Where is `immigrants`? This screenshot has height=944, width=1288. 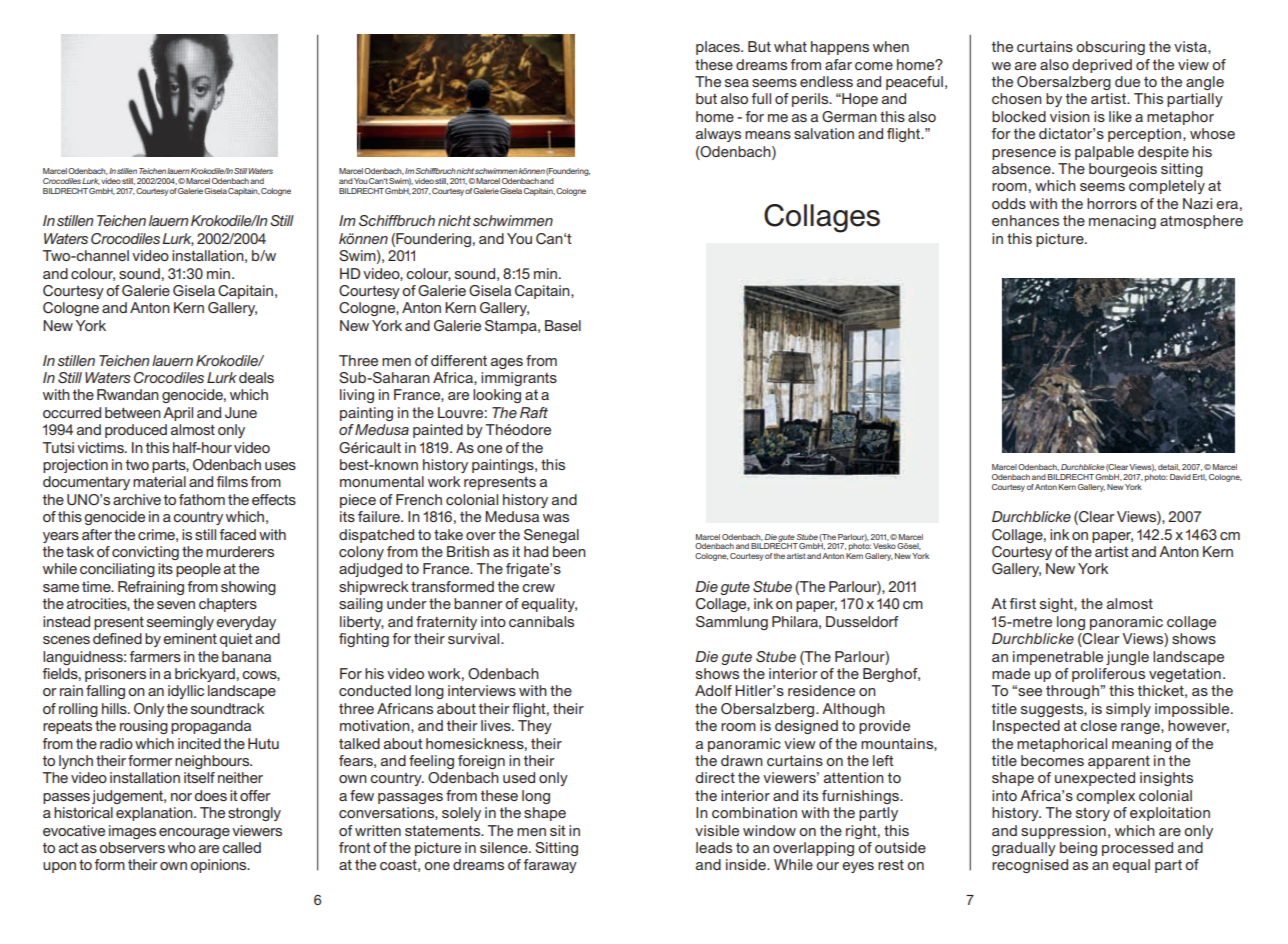 immigrants is located at coordinates (519, 379).
